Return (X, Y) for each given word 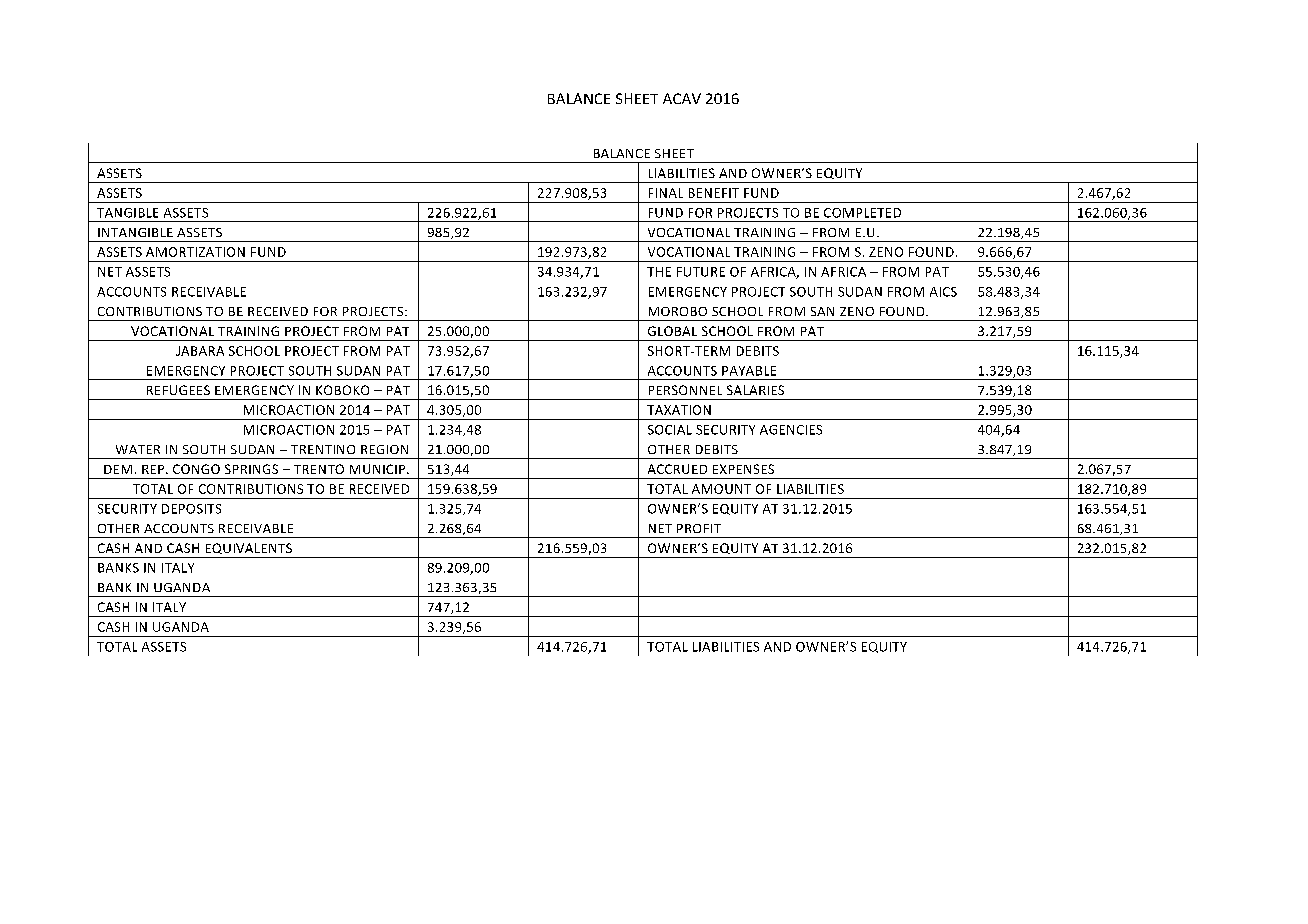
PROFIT (699, 528)
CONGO (196, 469)
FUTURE (701, 272)
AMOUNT (721, 489)
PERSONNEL (685, 390)
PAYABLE (749, 371)
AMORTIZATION (195, 252)
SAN (822, 311)
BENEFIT (714, 193)
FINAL (666, 193)
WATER (138, 449)
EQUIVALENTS (249, 548)
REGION (384, 449)
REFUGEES (178, 390)
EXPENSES (743, 469)
